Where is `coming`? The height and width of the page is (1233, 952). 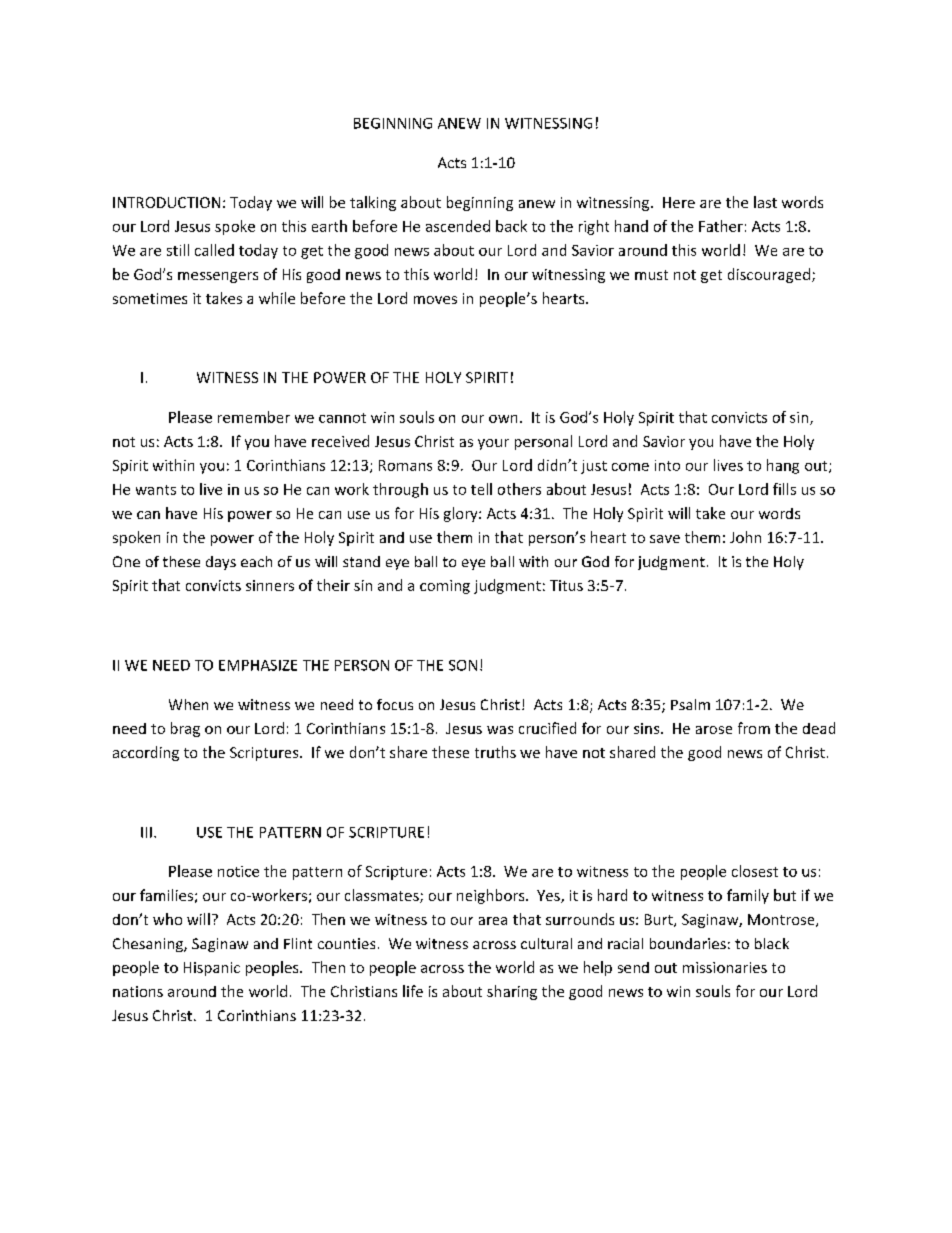
coming is located at coordinates (445, 587).
